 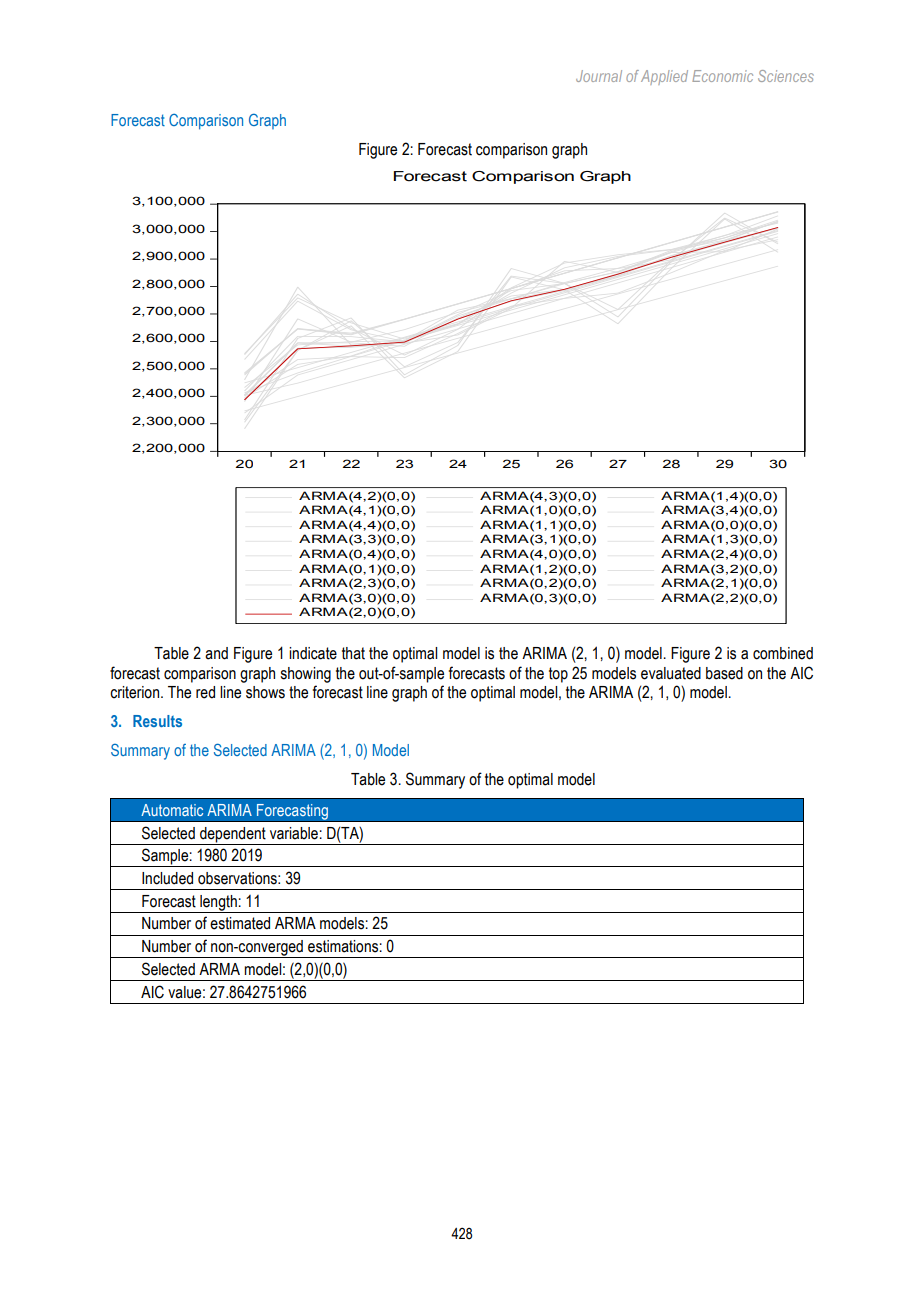 I want to click on top, so click(x=558, y=675).
